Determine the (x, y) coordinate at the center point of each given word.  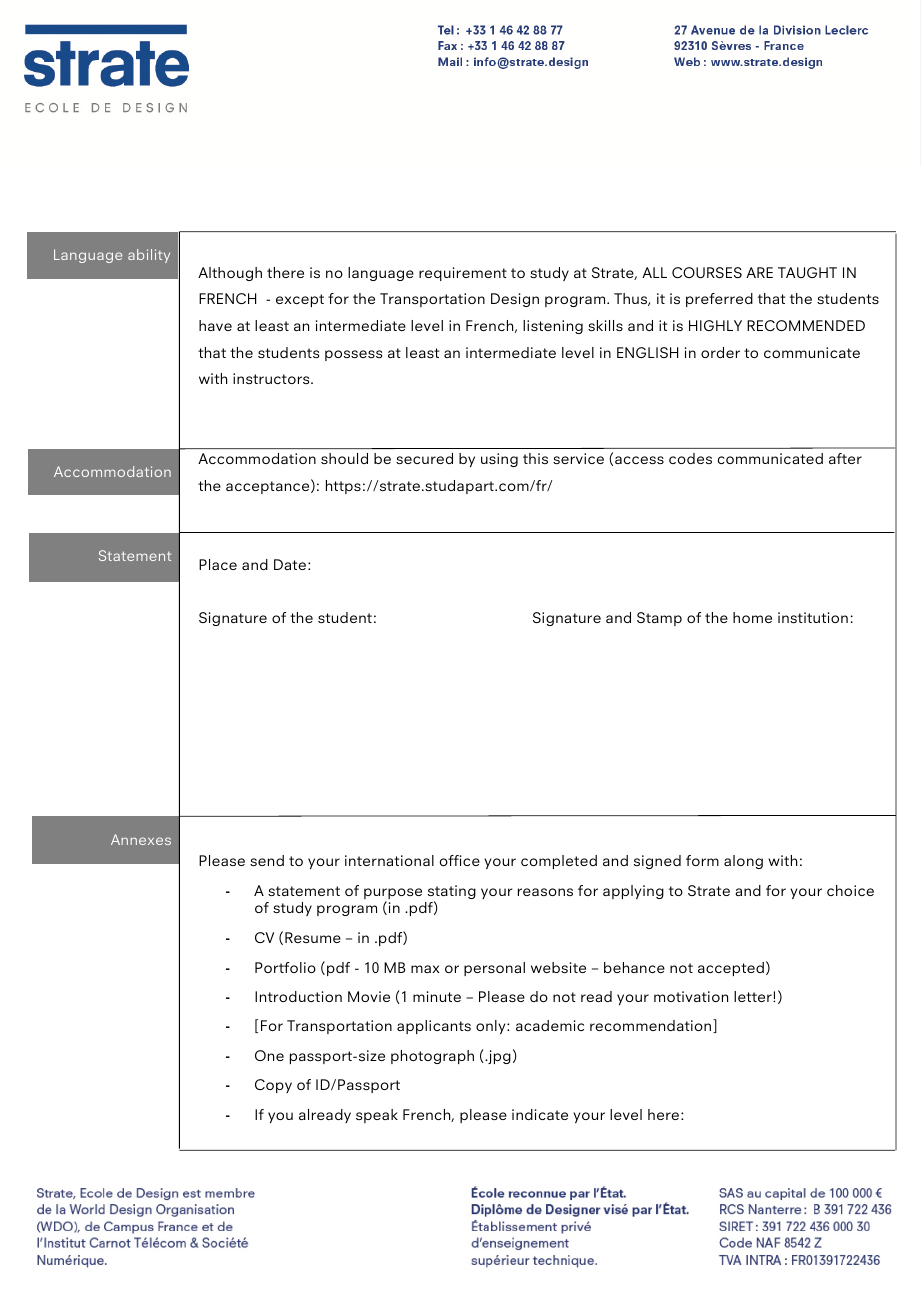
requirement (463, 274)
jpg (498, 1057)
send (267, 860)
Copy (273, 1086)
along (743, 862)
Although (230, 274)
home (752, 617)
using (499, 460)
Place (218, 564)
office (459, 860)
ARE (759, 272)
